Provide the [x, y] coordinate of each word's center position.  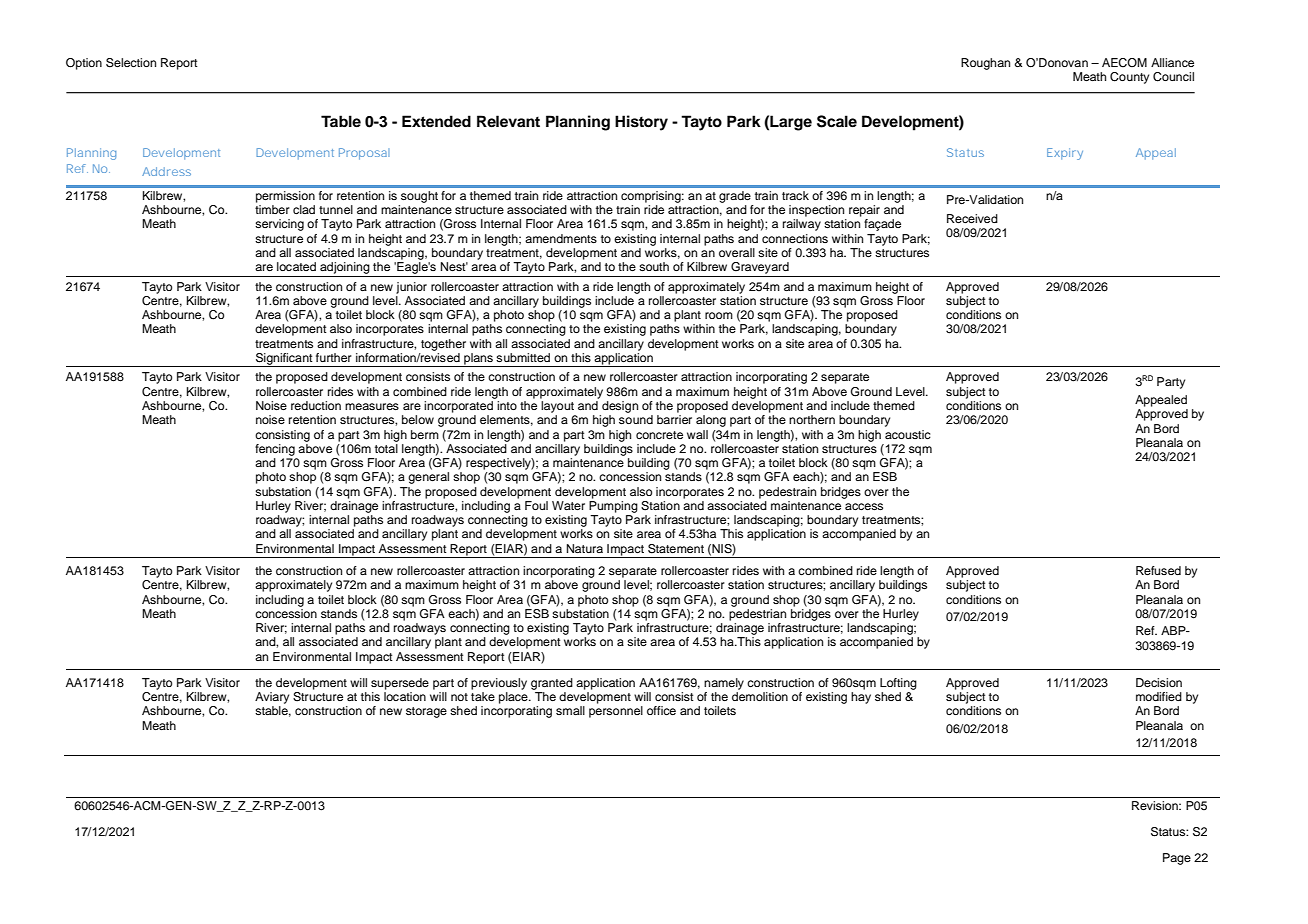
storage [426, 712]
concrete [659, 435]
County [1129, 78]
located [296, 266]
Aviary [272, 698]
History [641, 123]
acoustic [908, 434]
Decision [1159, 682]
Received [972, 218]
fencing [275, 450]
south [654, 266]
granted [552, 684]
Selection [131, 63]
